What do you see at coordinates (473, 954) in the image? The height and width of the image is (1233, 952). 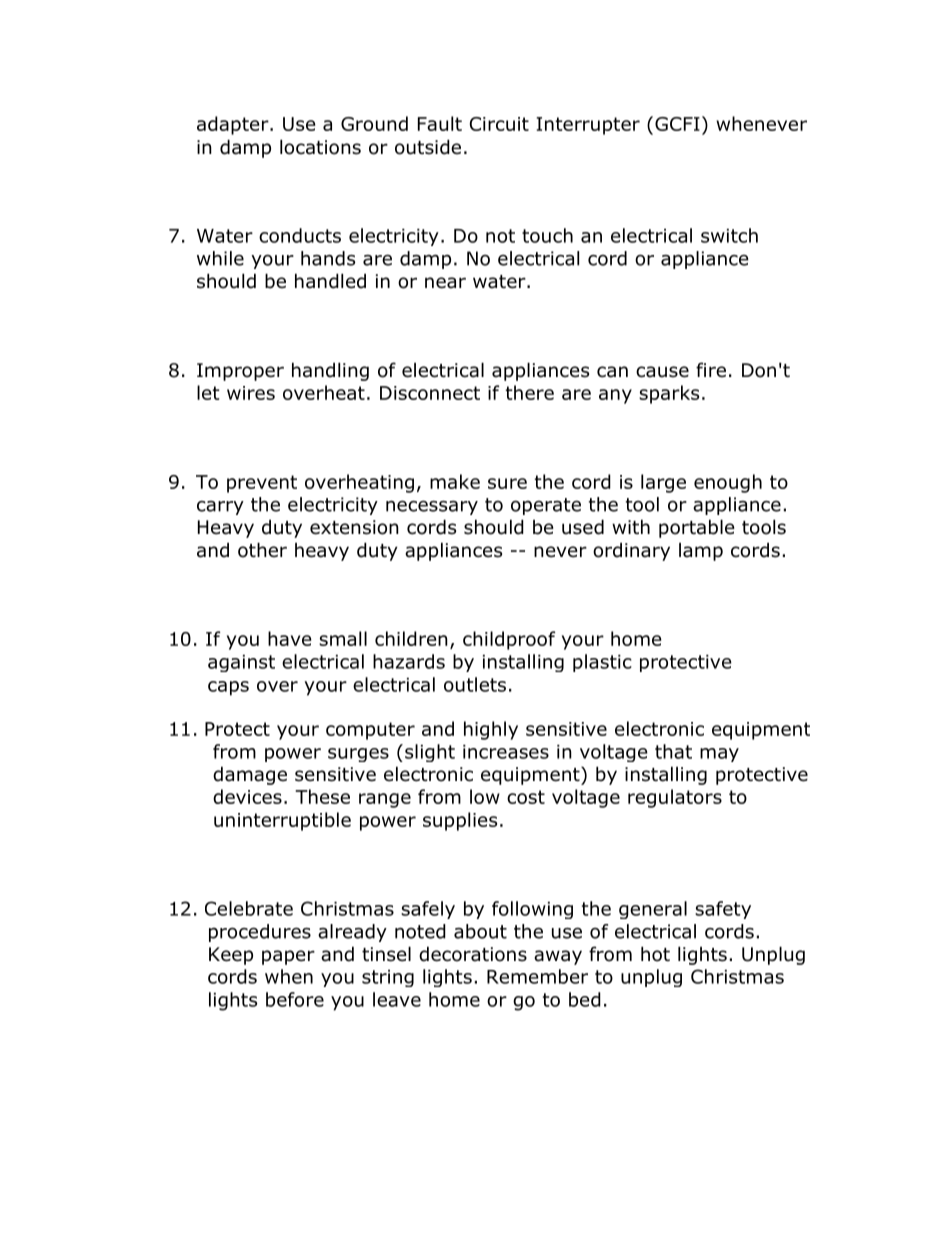 I see `decorations` at bounding box center [473, 954].
